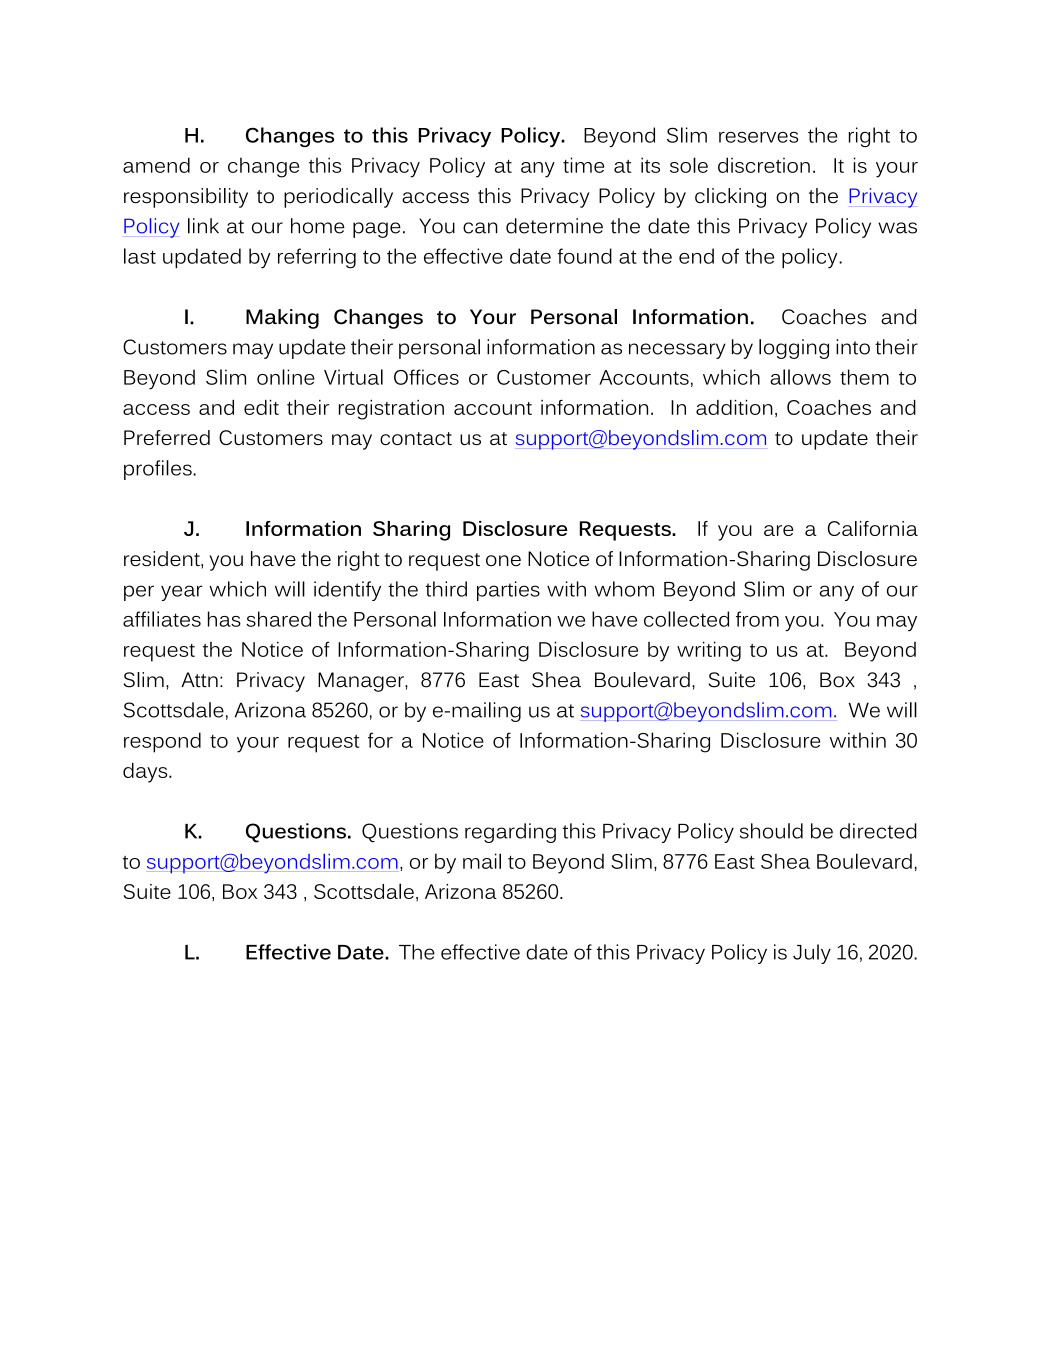 The image size is (1040, 1345). I want to click on time, so click(583, 165).
